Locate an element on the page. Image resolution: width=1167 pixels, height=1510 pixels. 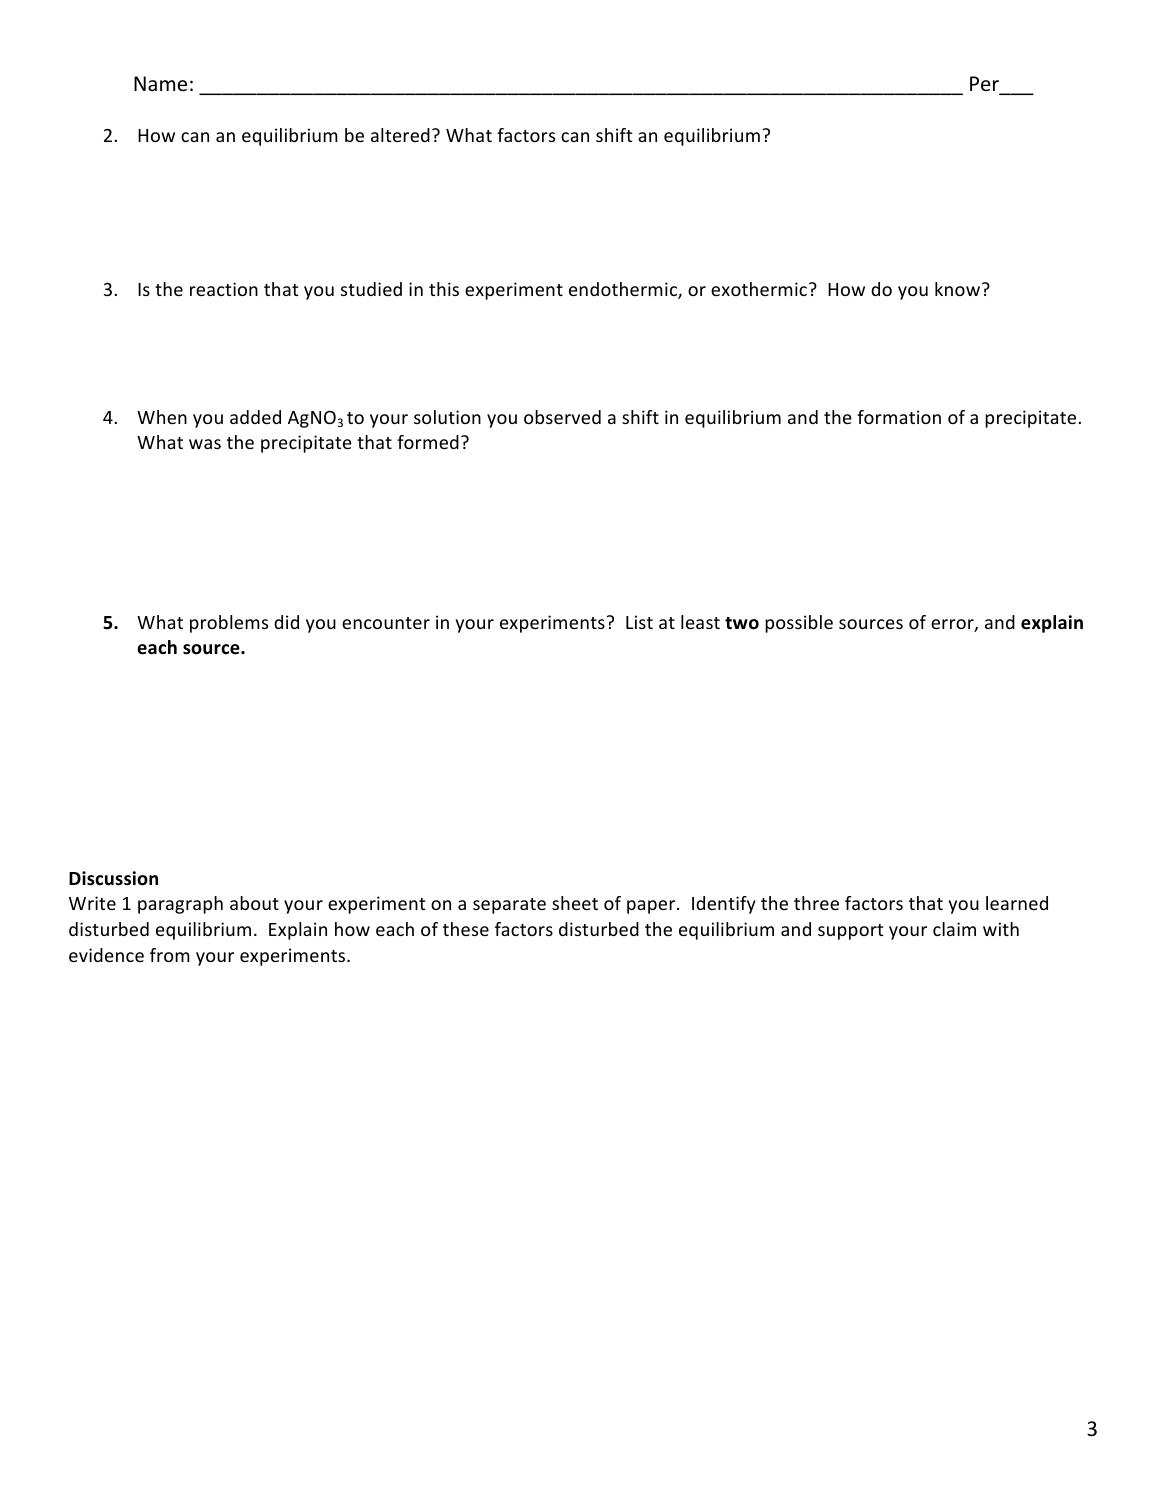
List is located at coordinates (639, 622).
